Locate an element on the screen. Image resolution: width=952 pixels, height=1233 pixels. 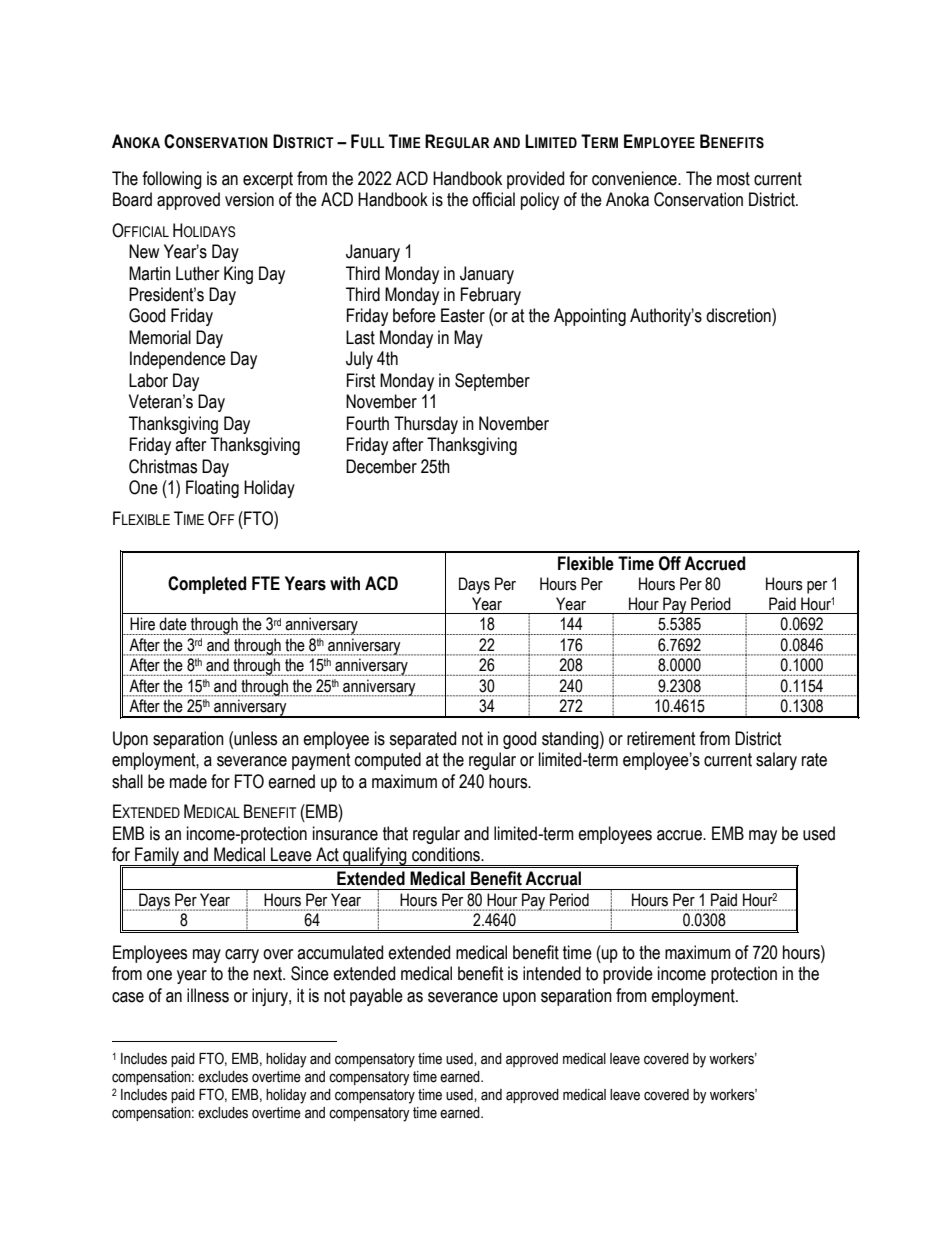
with is located at coordinates (345, 583).
